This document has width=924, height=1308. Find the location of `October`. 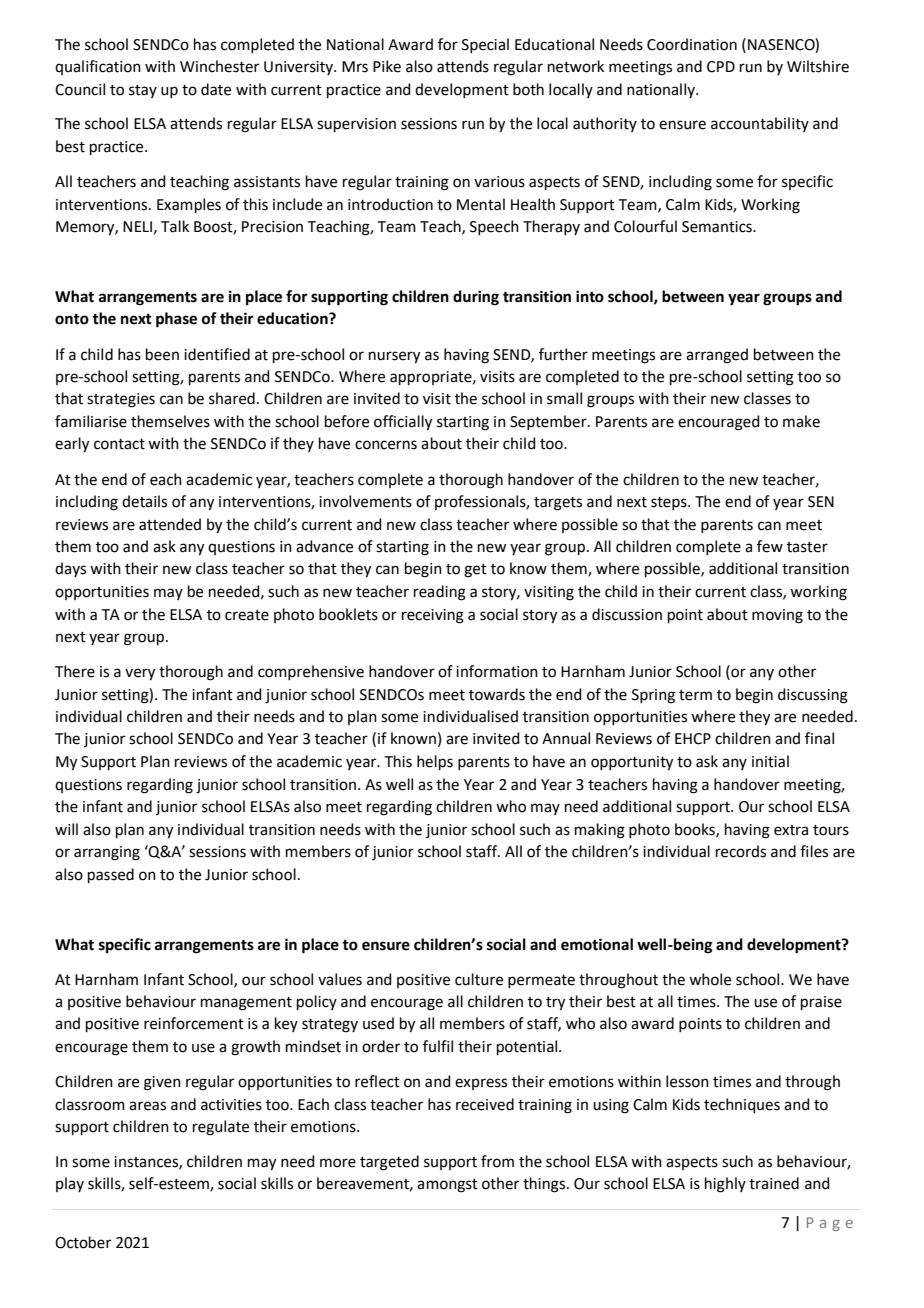

October is located at coordinates (83, 1242).
